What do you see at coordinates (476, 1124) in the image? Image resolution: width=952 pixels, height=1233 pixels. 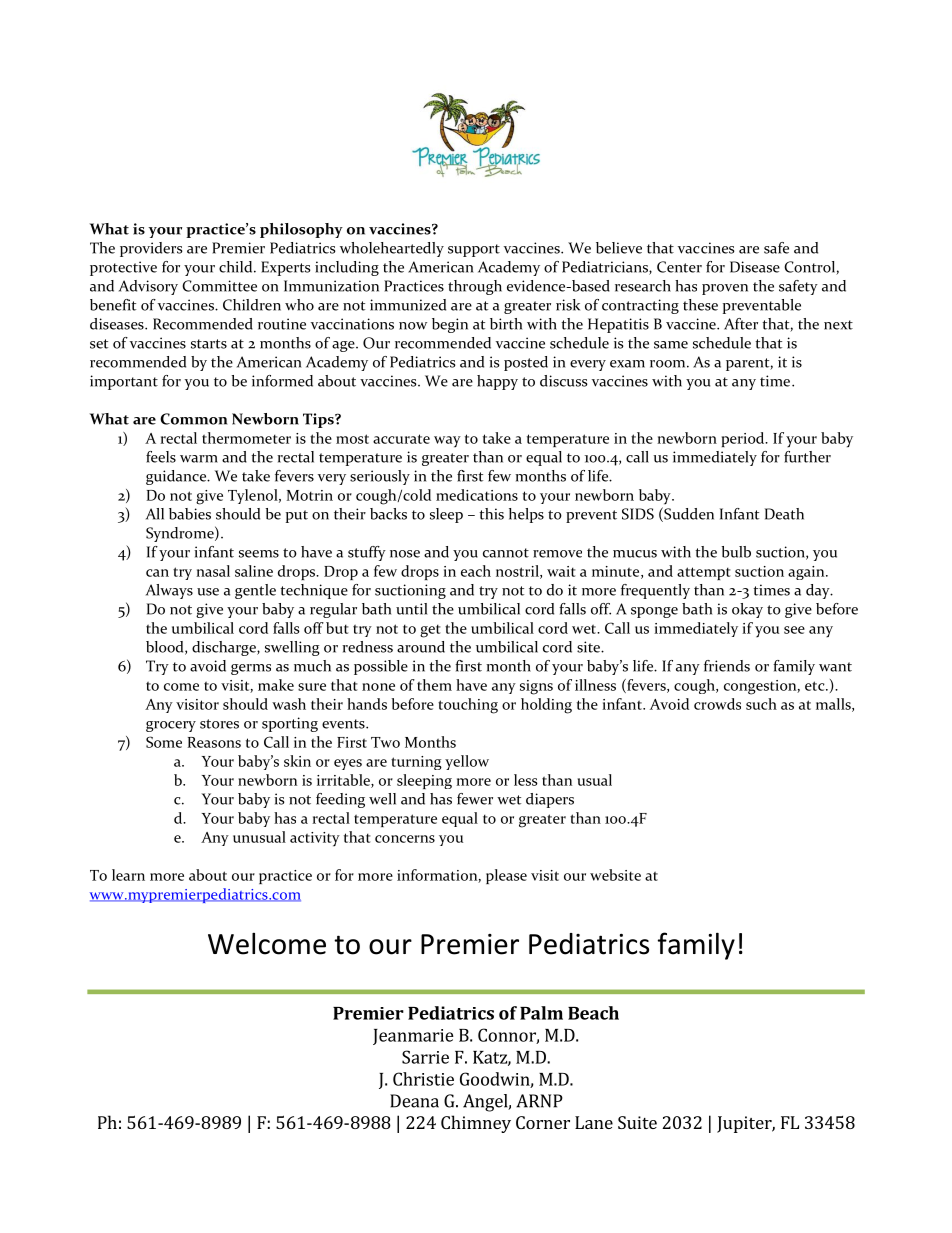 I see `Chimney` at bounding box center [476, 1124].
